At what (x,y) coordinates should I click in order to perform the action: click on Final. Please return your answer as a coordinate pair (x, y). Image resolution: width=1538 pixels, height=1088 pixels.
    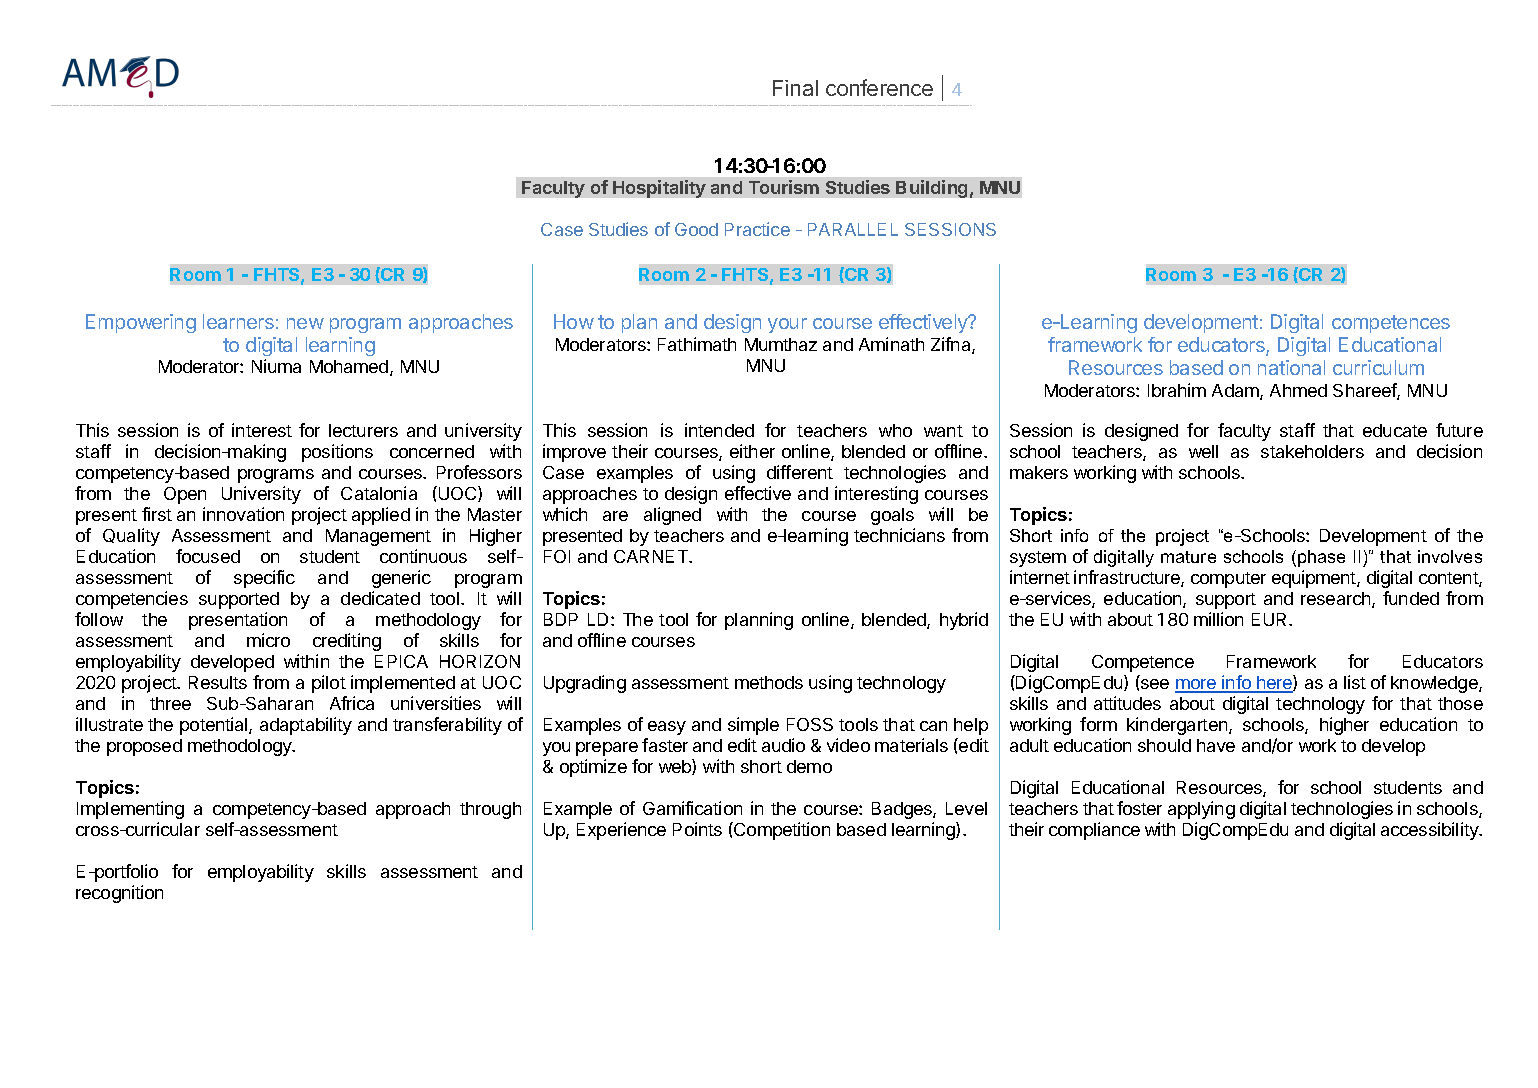
    Looking at the image, I should click on (795, 88).
